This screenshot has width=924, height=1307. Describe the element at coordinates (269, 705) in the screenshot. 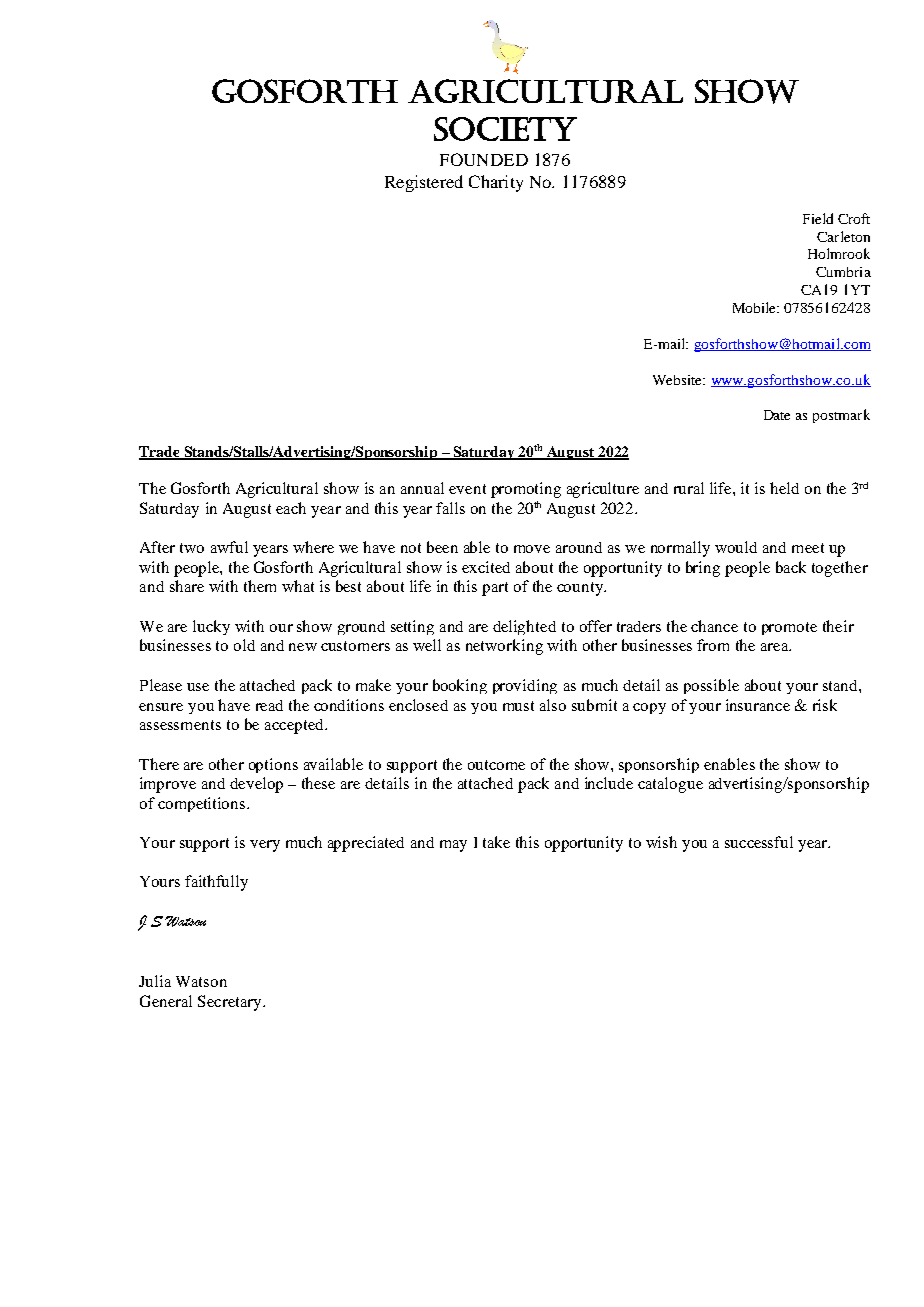

I see `read` at that location.
